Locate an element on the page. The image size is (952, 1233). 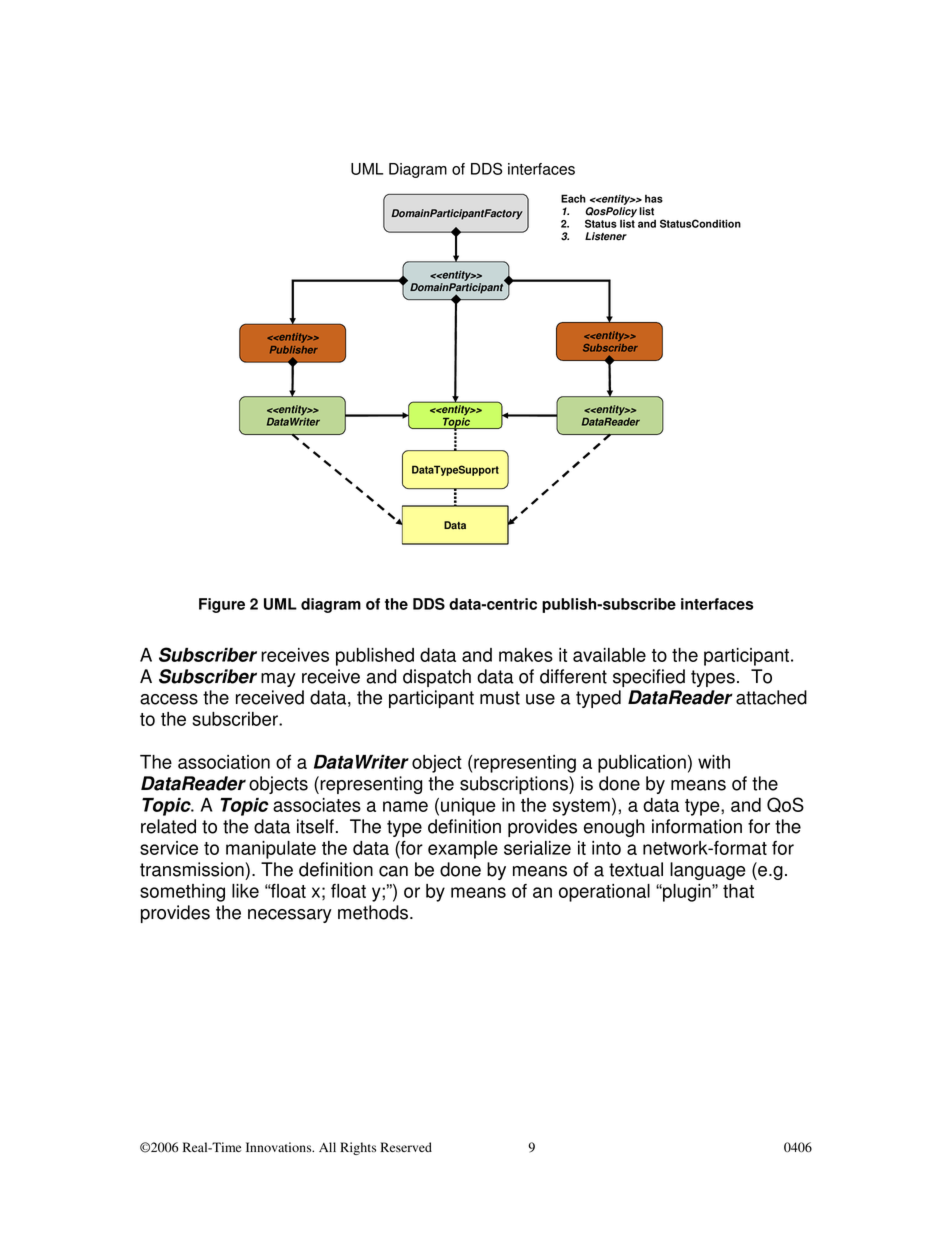
Reserved is located at coordinates (406, 1147).
